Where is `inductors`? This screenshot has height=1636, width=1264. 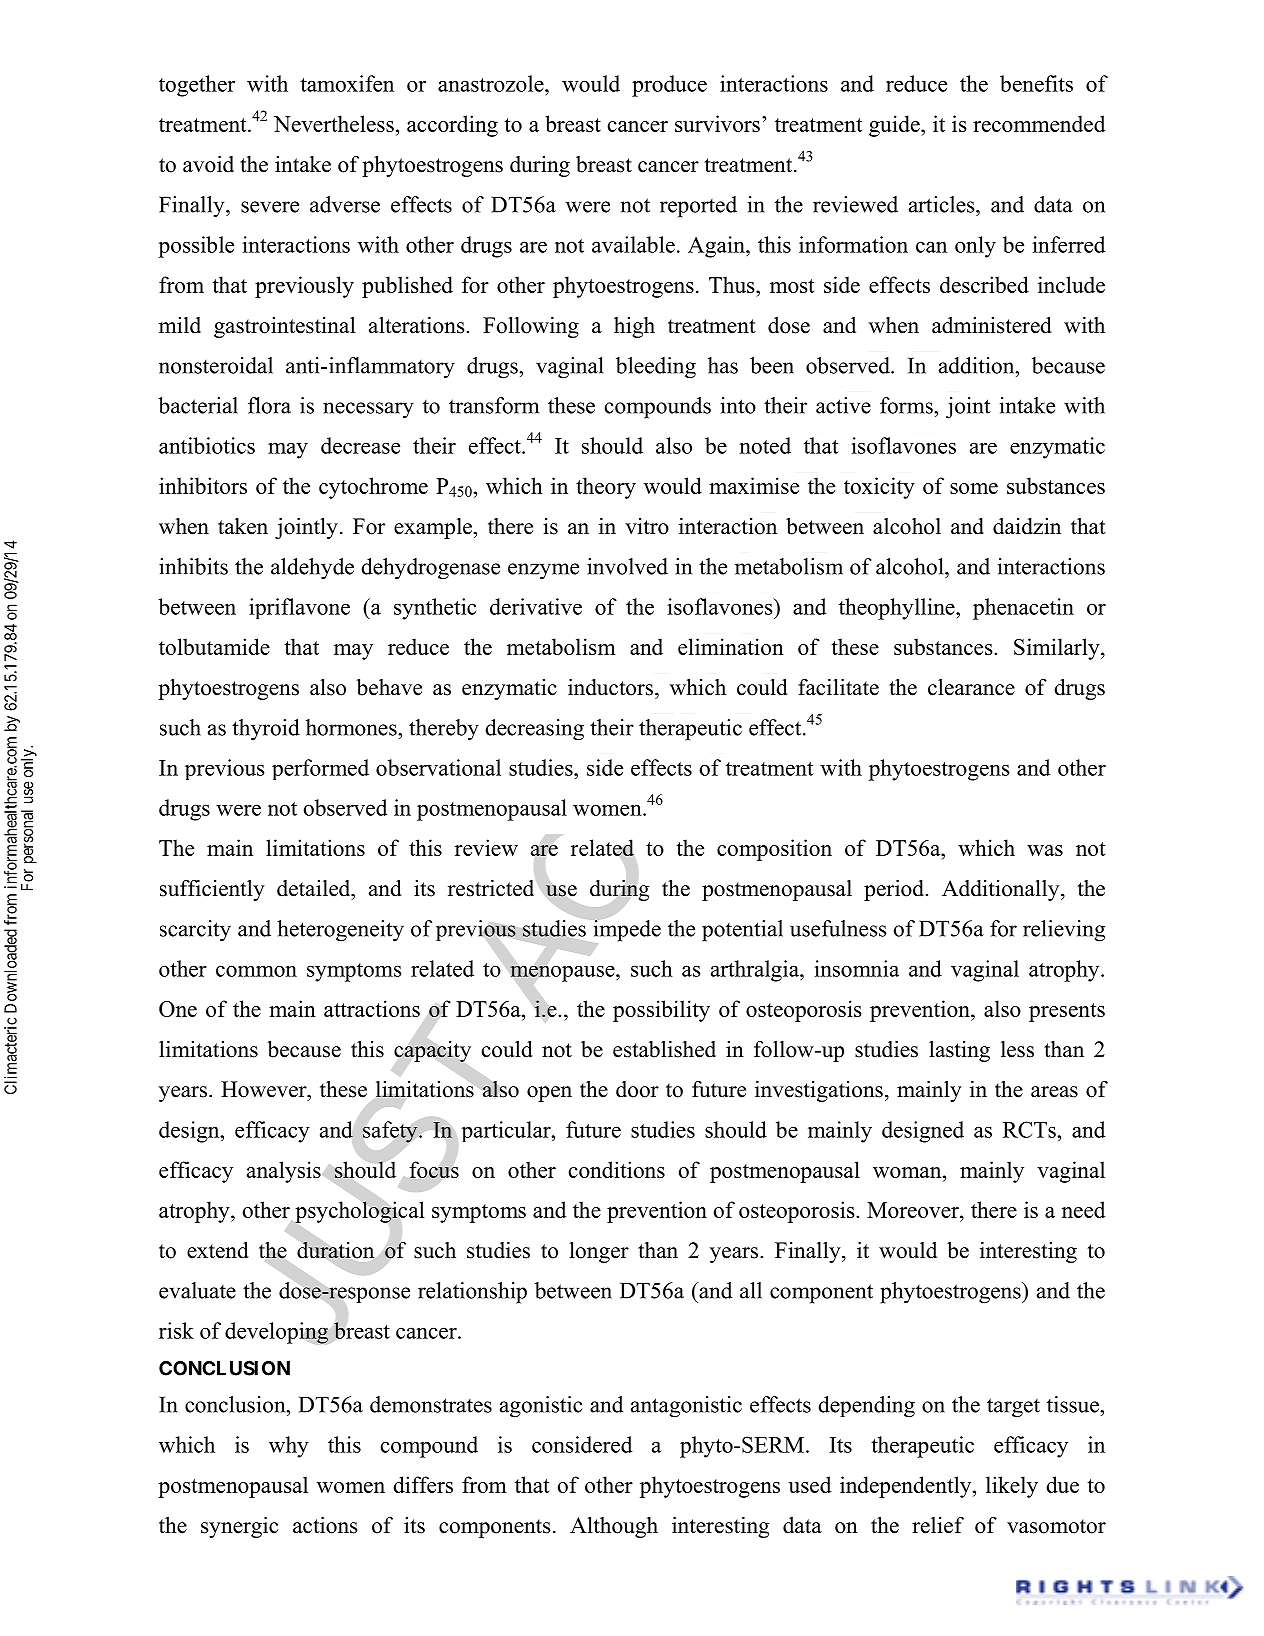 inductors is located at coordinates (610, 687).
